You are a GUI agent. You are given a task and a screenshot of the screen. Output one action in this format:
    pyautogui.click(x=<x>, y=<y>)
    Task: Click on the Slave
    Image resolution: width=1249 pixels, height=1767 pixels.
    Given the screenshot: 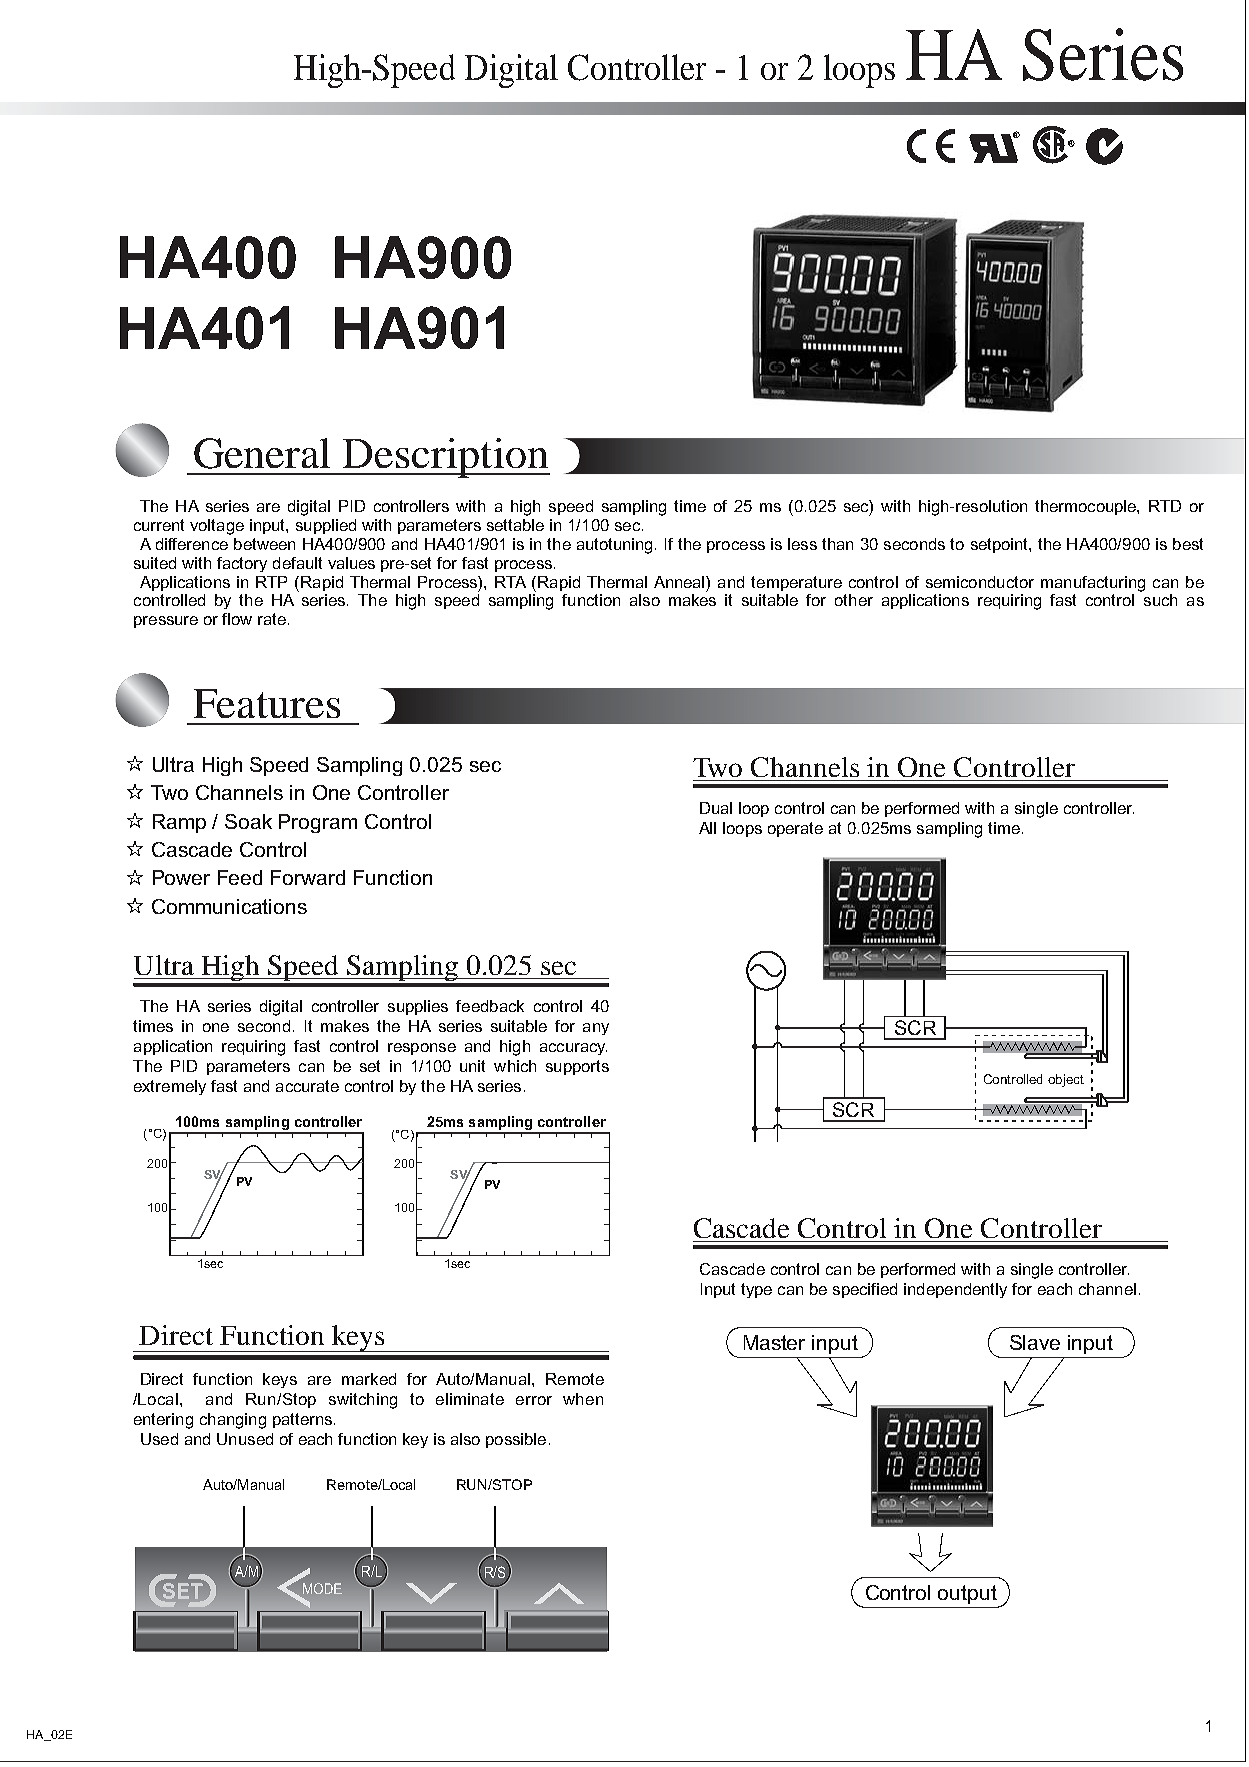 What is the action you would take?
    pyautogui.click(x=1035, y=1342)
